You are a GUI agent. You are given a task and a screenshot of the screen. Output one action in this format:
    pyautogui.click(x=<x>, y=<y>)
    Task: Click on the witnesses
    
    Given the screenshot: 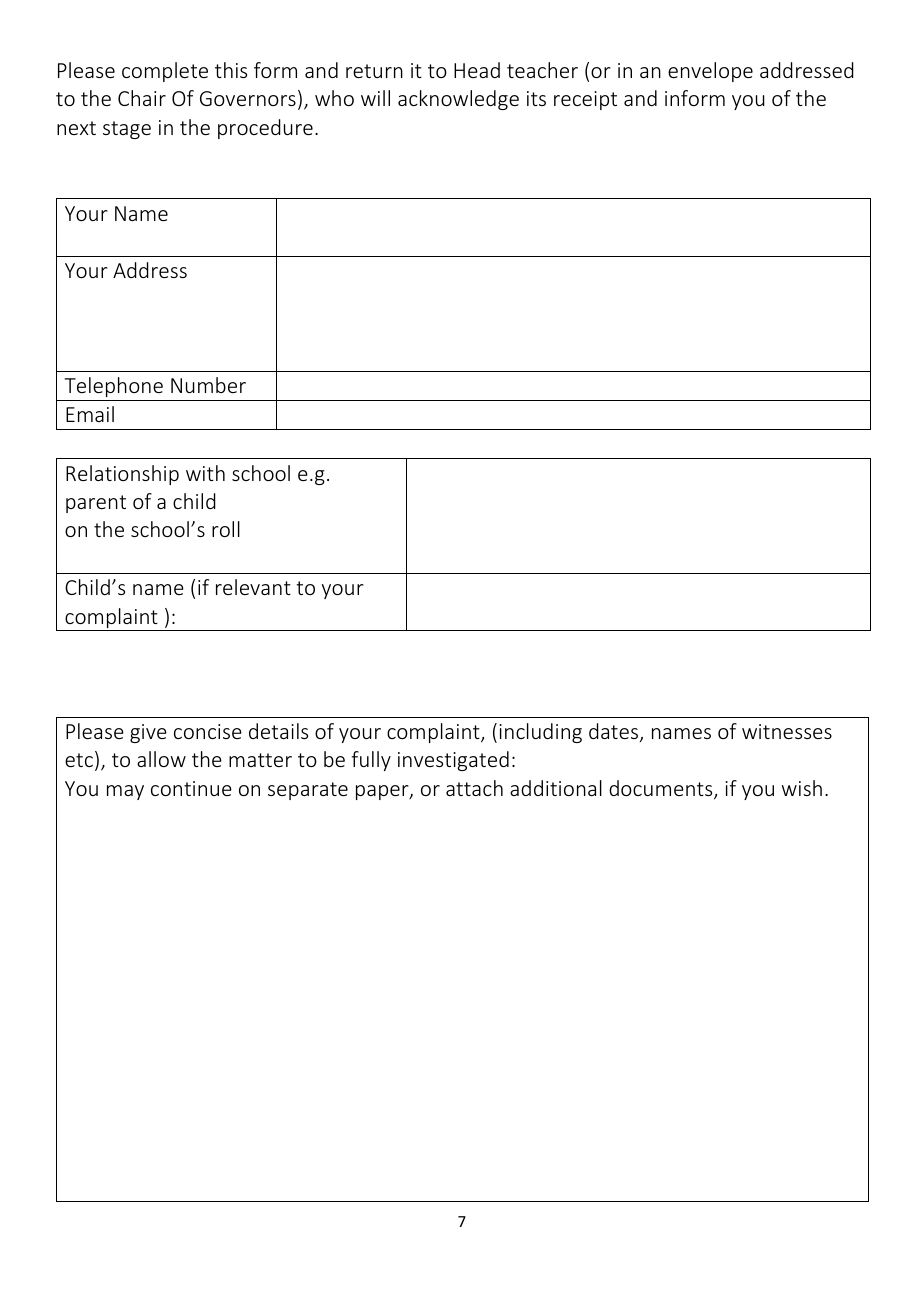 What is the action you would take?
    pyautogui.click(x=787, y=731)
